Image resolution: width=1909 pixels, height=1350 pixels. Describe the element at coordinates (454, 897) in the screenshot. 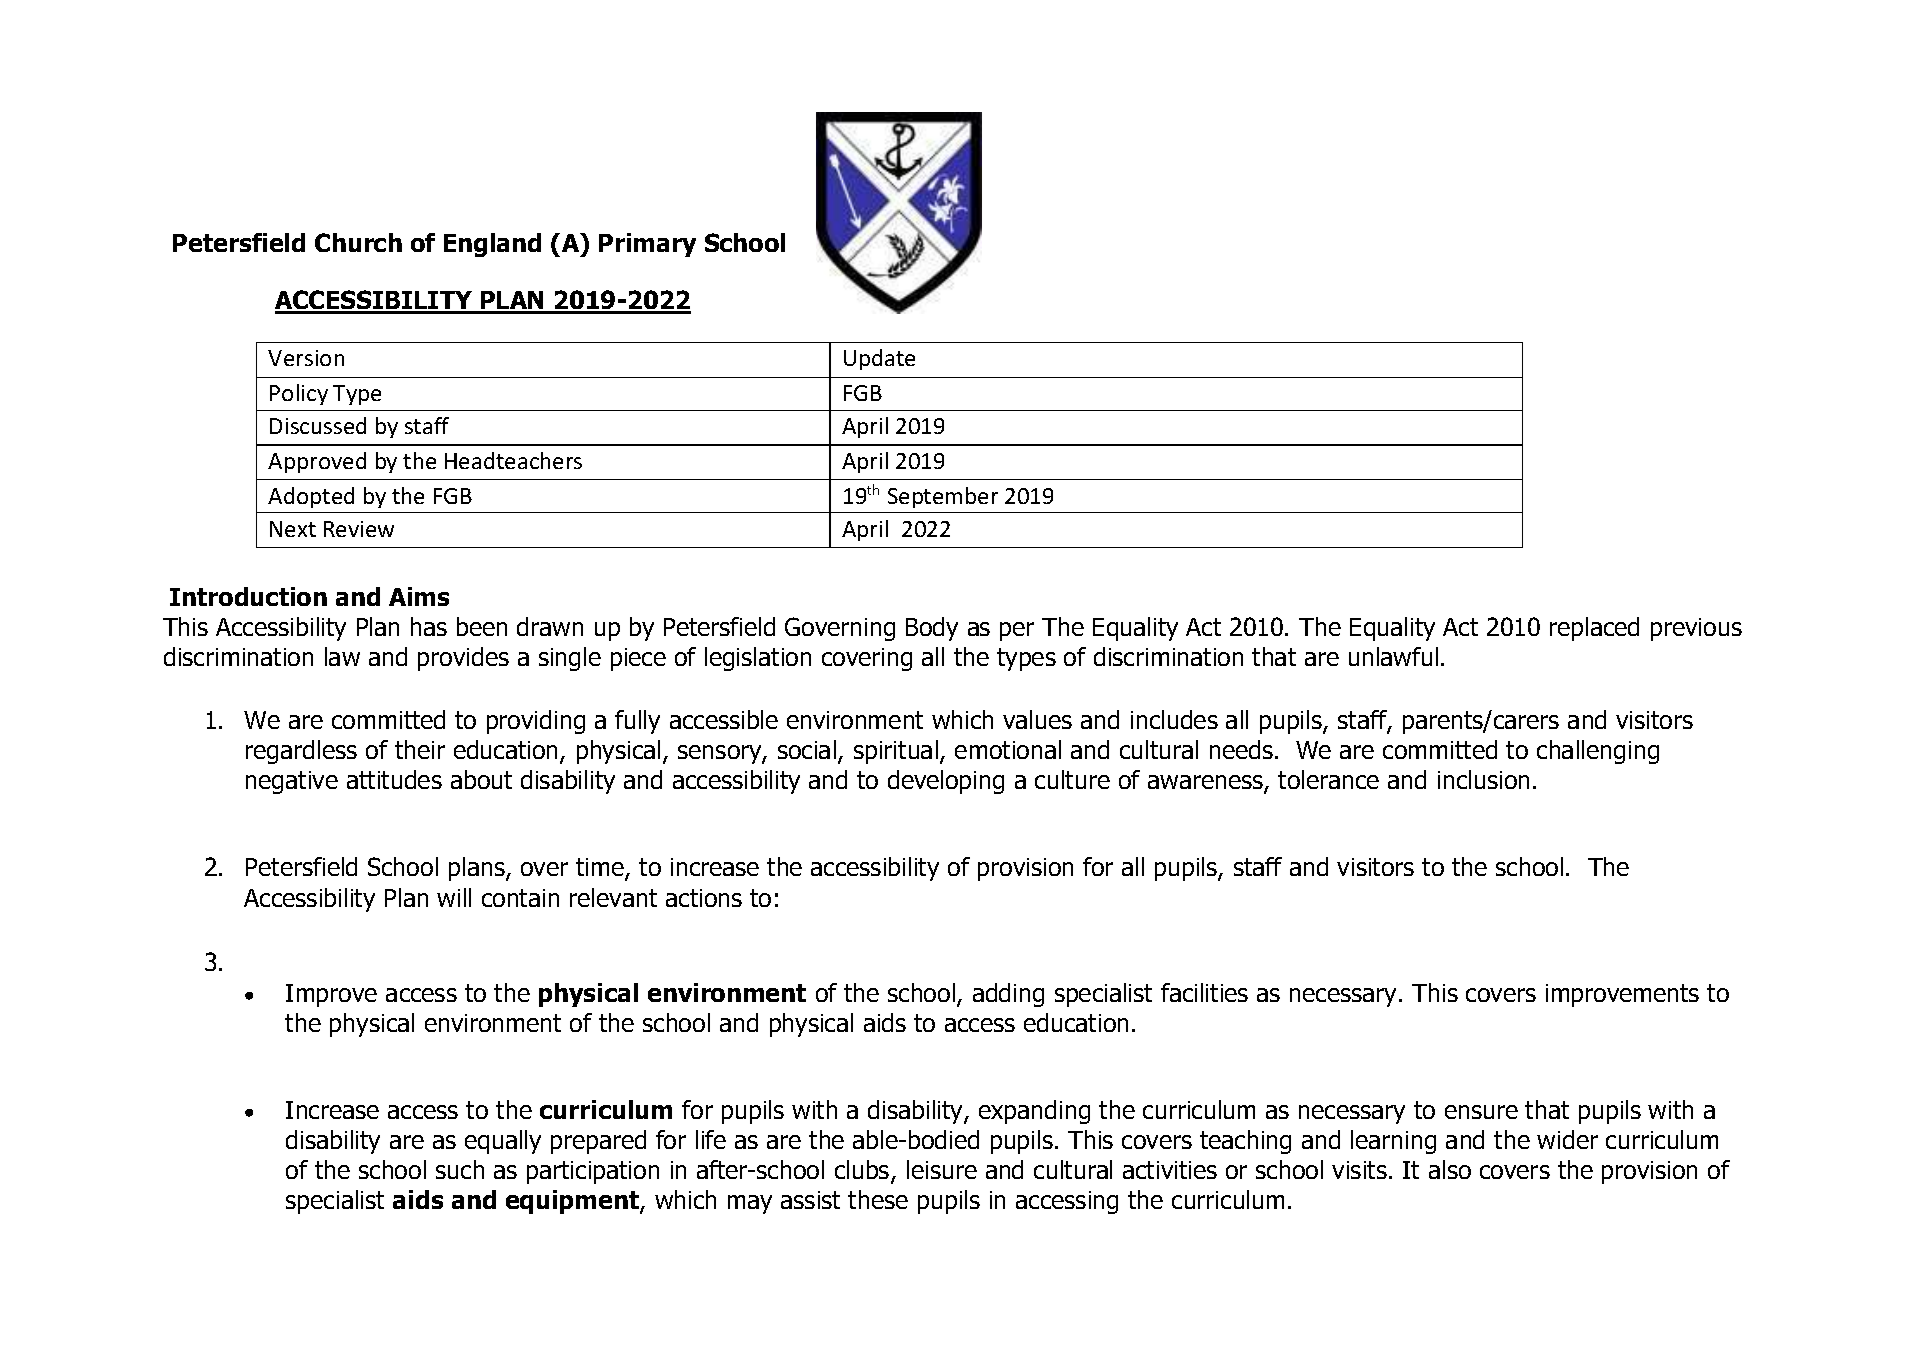

I see `will` at that location.
